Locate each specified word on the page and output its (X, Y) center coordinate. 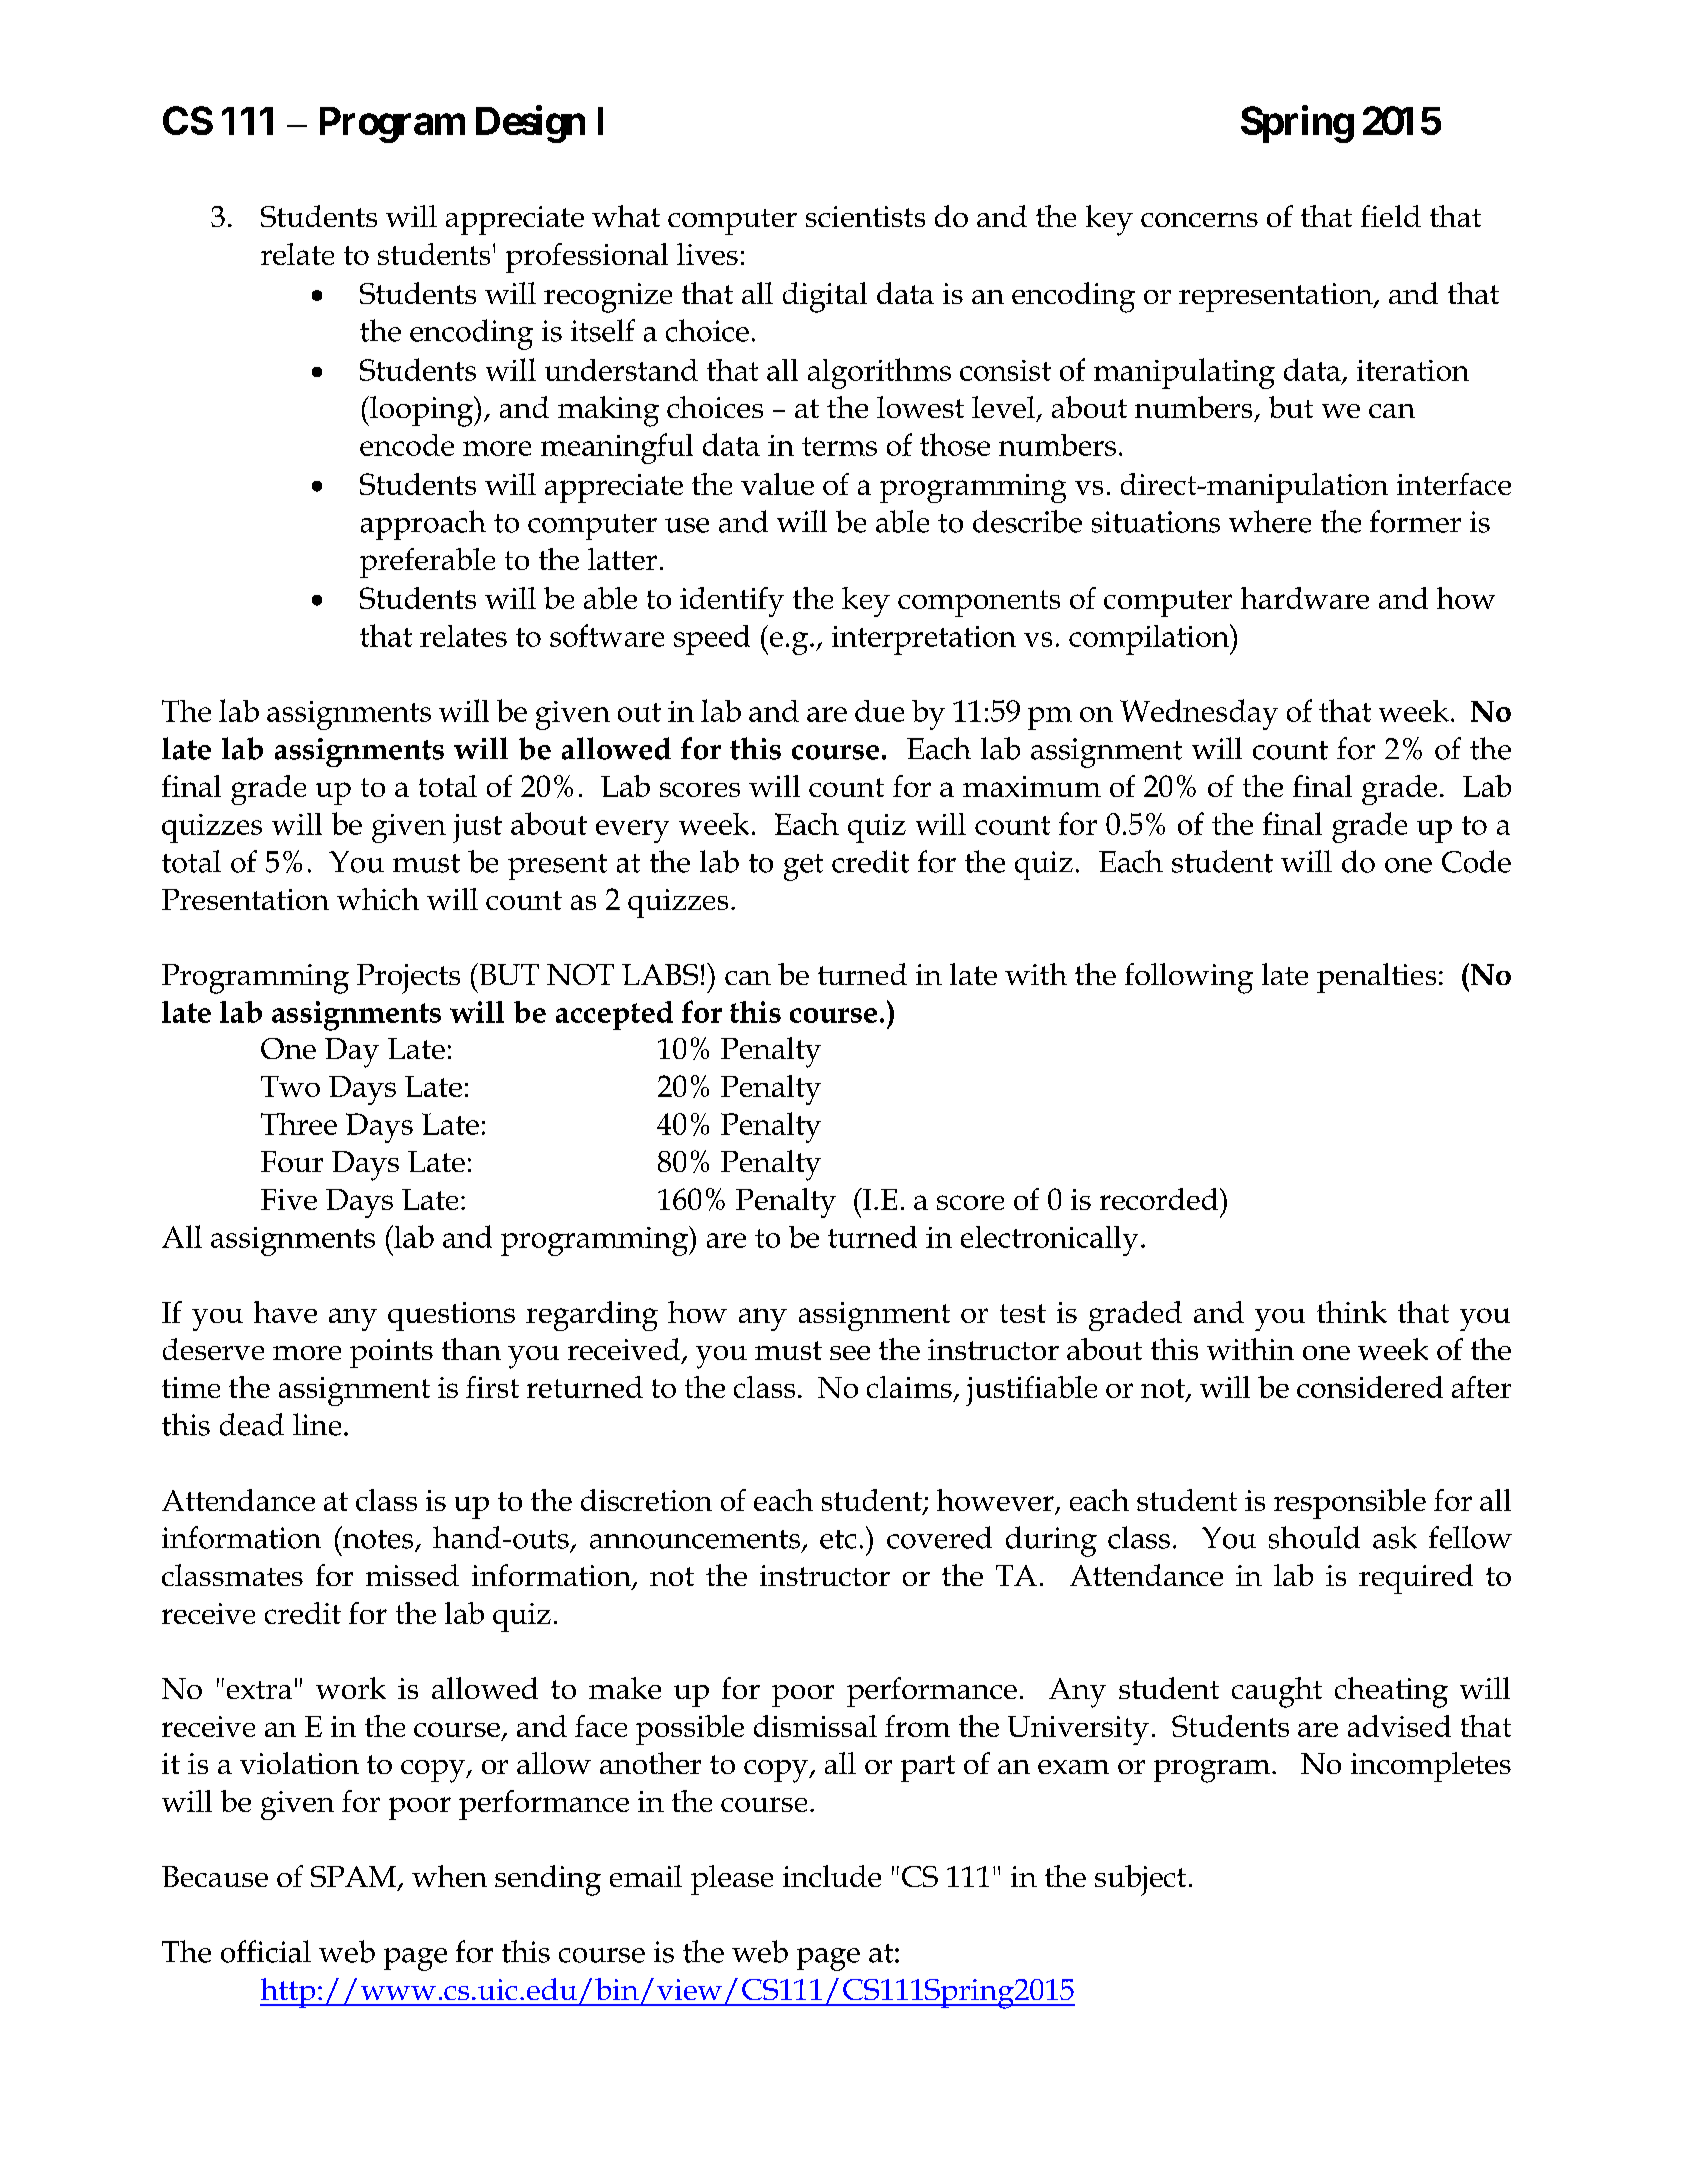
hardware (1305, 598)
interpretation (924, 640)
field (1391, 216)
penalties (1376, 978)
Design (530, 124)
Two (290, 1086)
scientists (865, 216)
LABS (660, 974)
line (317, 1424)
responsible (1350, 1504)
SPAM (355, 1878)
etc (838, 1539)
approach (423, 525)
